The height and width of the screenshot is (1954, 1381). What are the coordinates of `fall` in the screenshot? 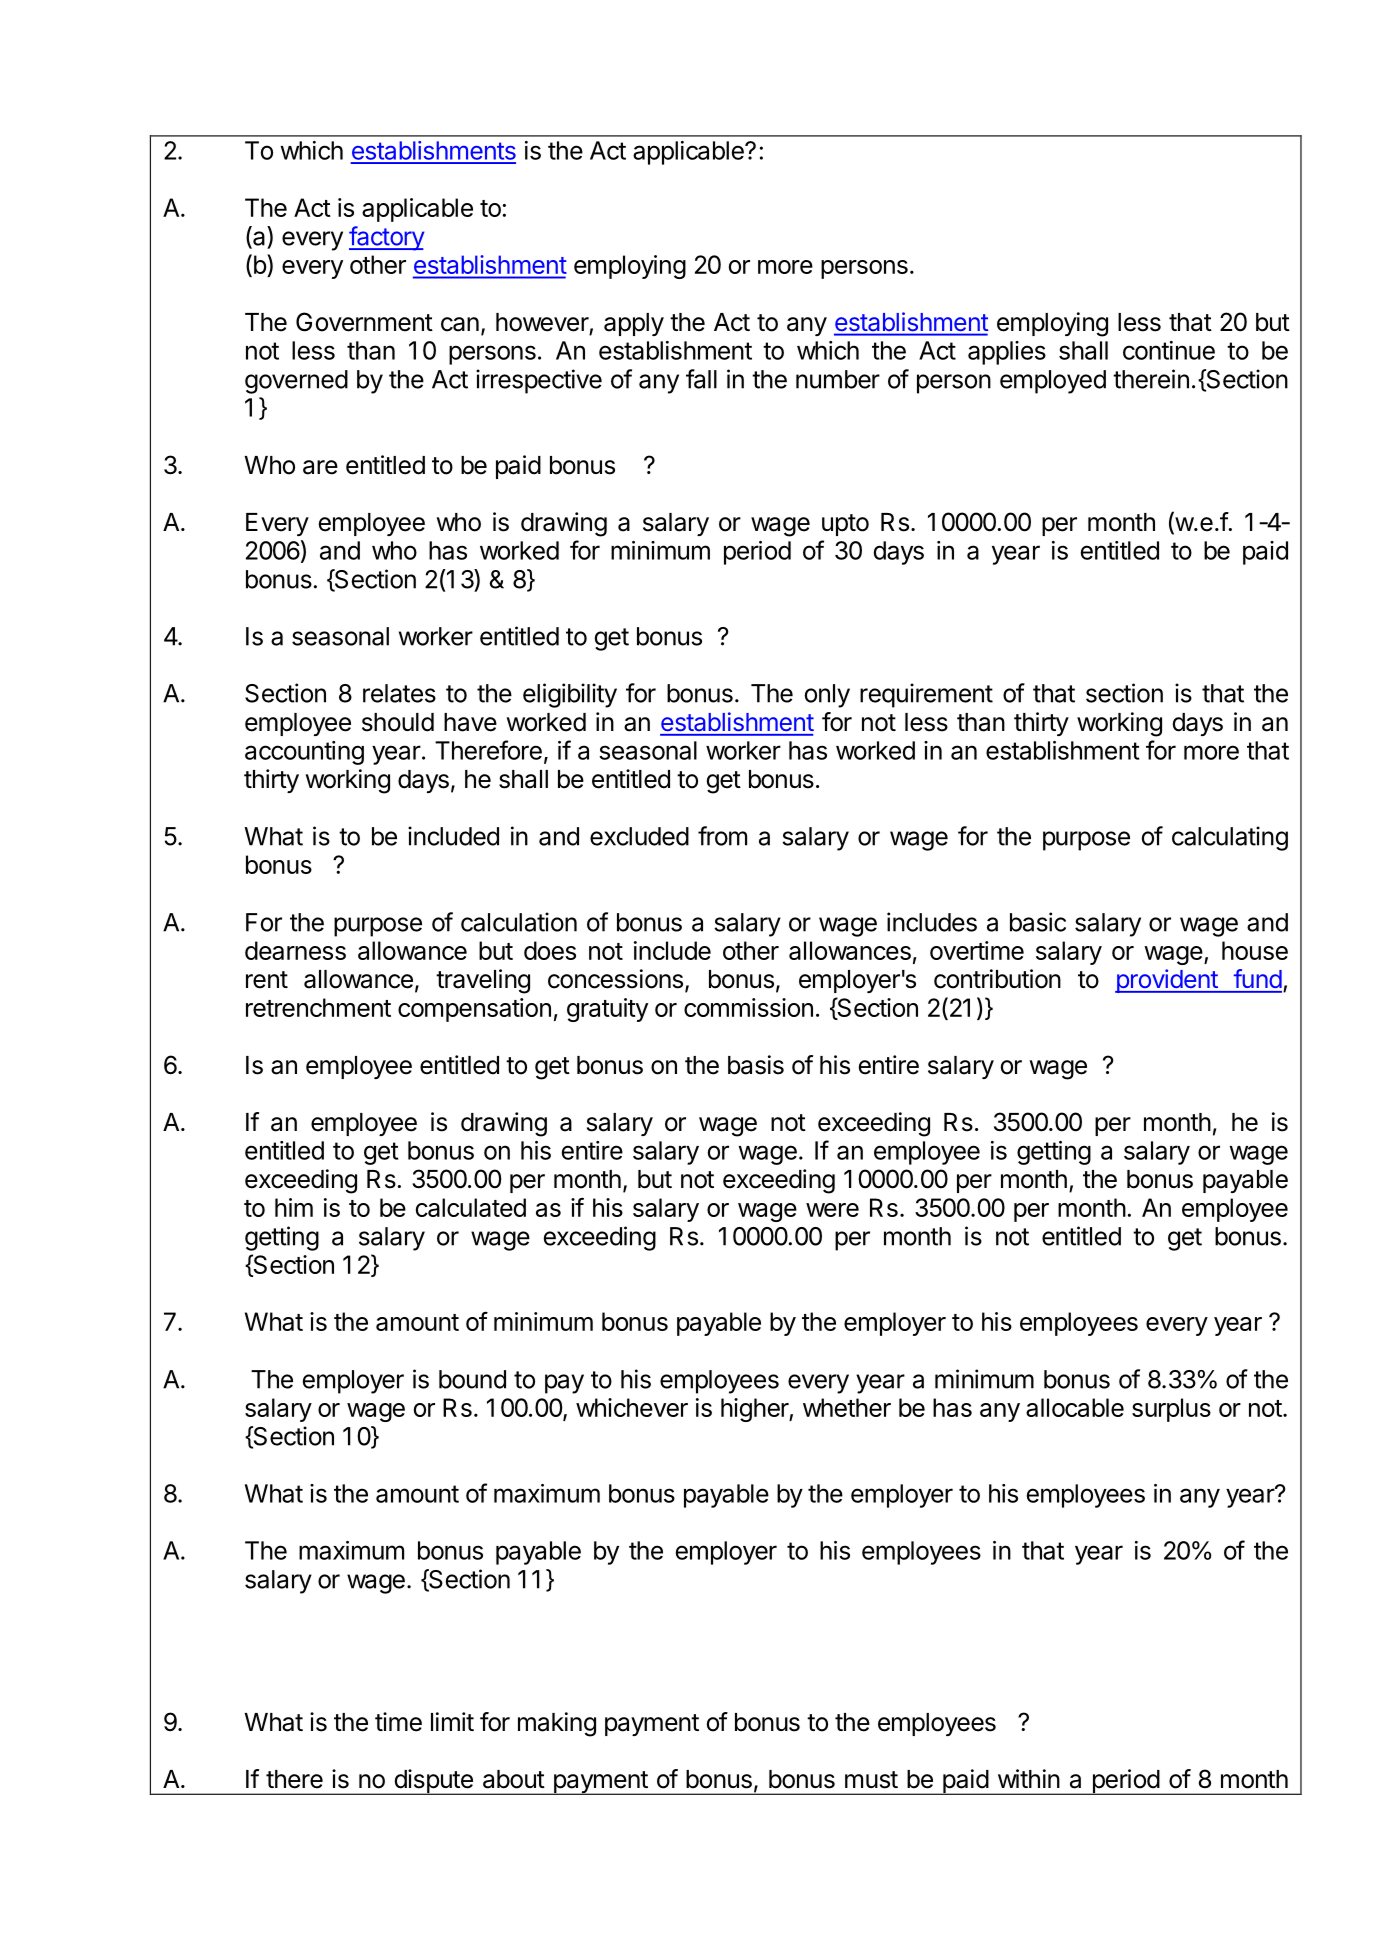 It's located at (701, 379).
